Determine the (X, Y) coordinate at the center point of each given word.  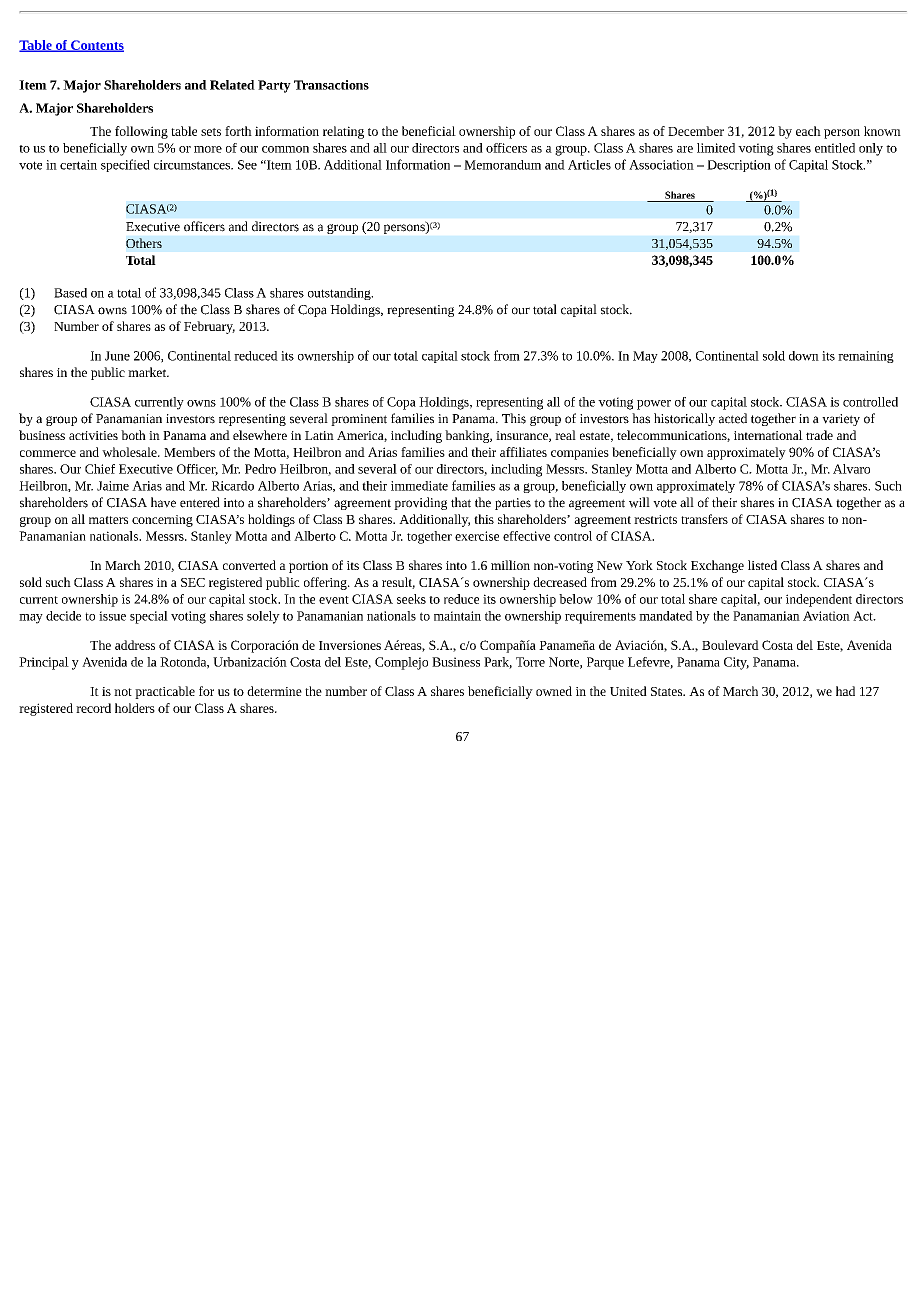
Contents (96, 46)
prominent (359, 420)
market (148, 372)
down (804, 356)
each (808, 131)
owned (554, 691)
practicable (165, 692)
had (845, 691)
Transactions (331, 85)
